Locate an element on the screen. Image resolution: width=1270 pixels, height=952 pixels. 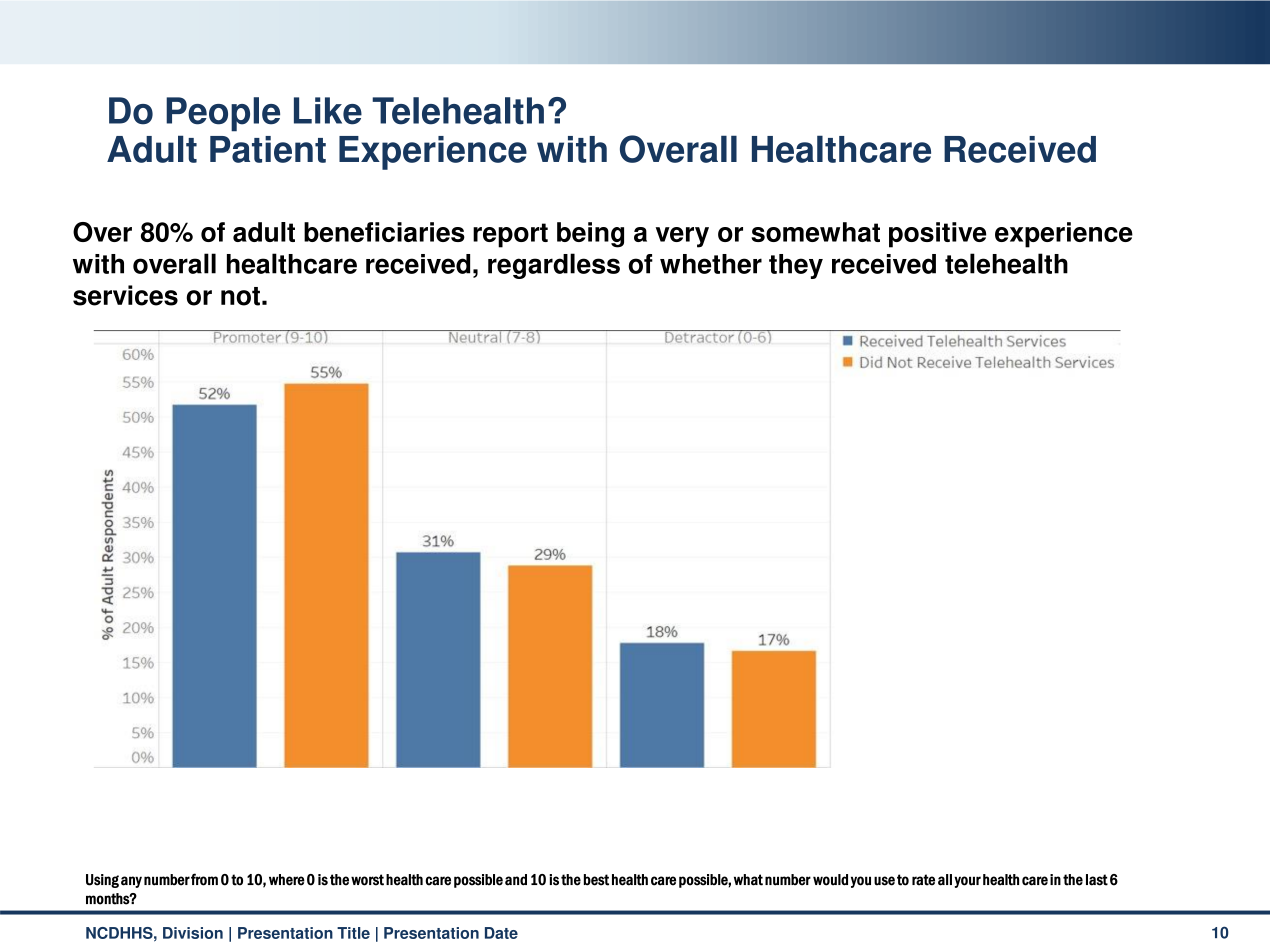
best is located at coordinates (596, 880).
